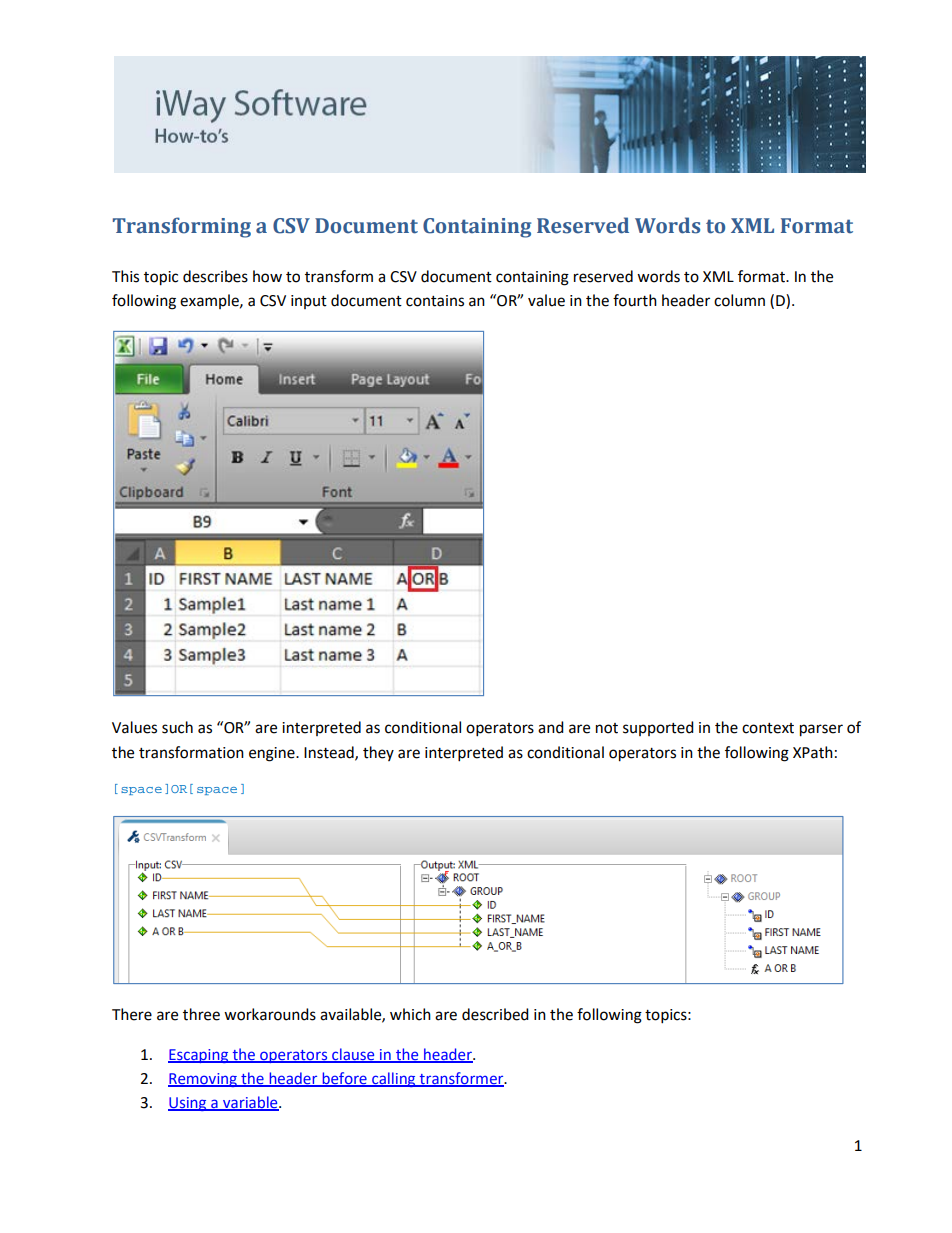  Describe the element at coordinates (495, 1014) in the document. I see `described` at that location.
